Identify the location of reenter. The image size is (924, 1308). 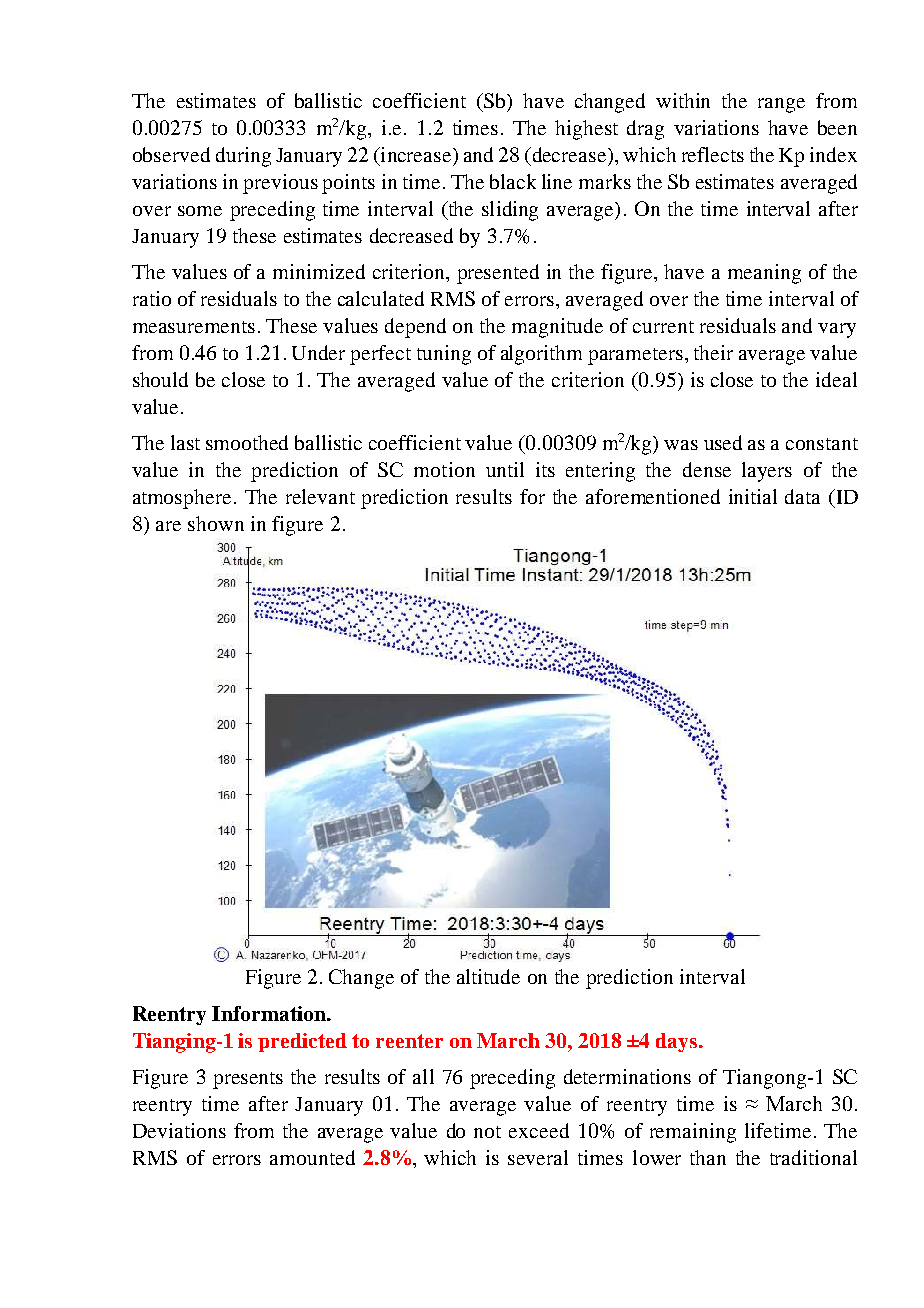
(409, 1041).
